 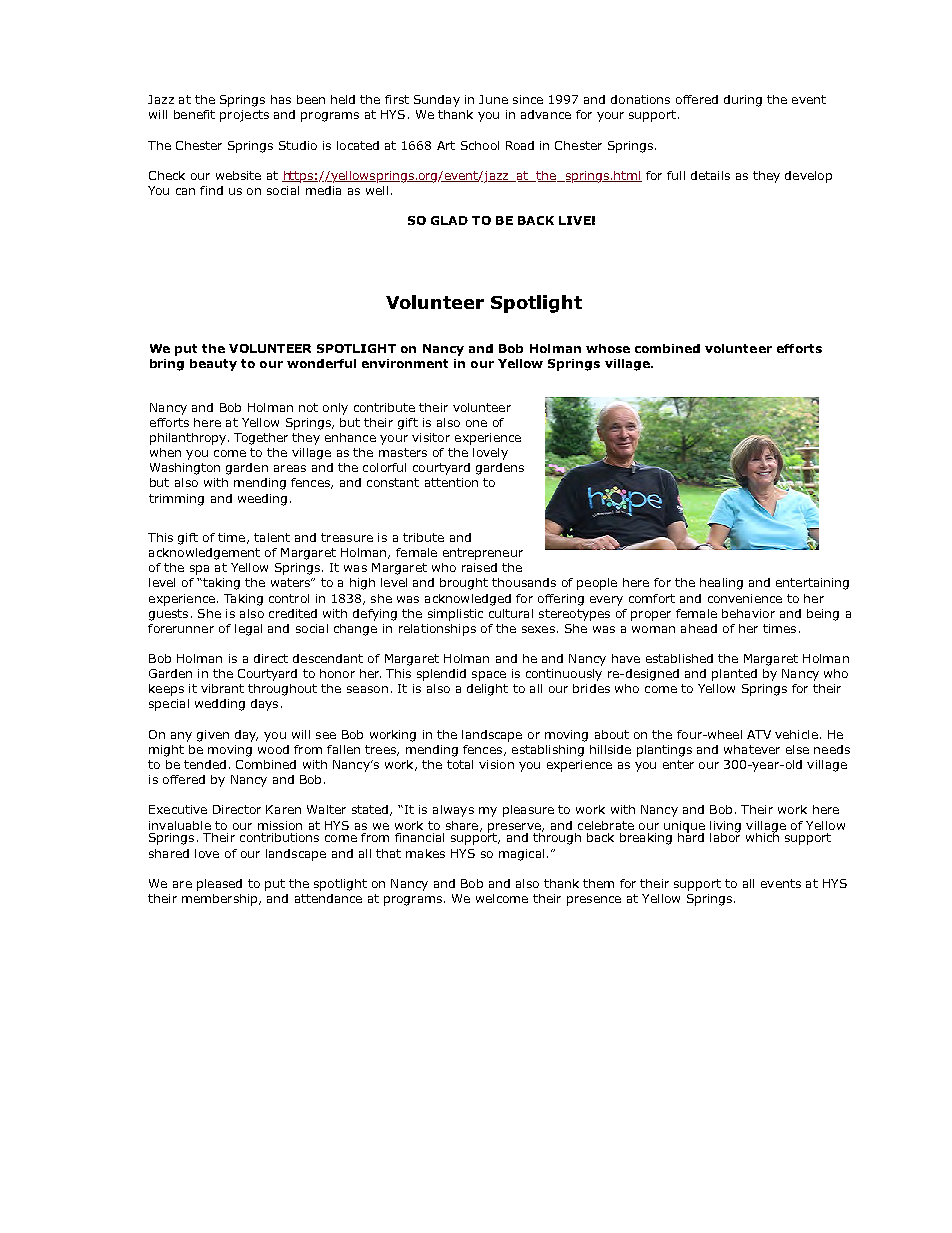 I want to click on during, so click(x=743, y=101).
